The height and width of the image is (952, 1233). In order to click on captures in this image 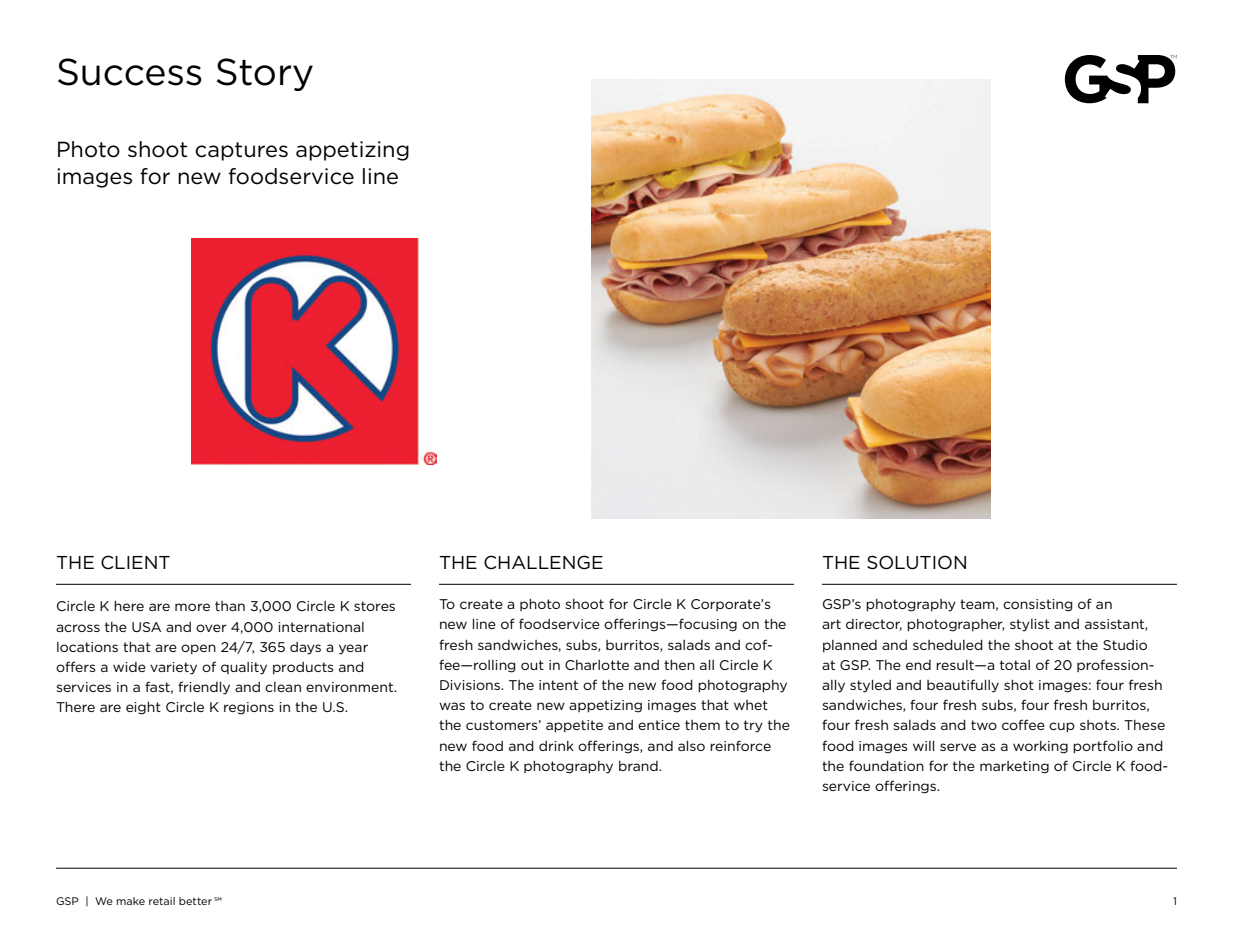, I will do `click(241, 151)`.
